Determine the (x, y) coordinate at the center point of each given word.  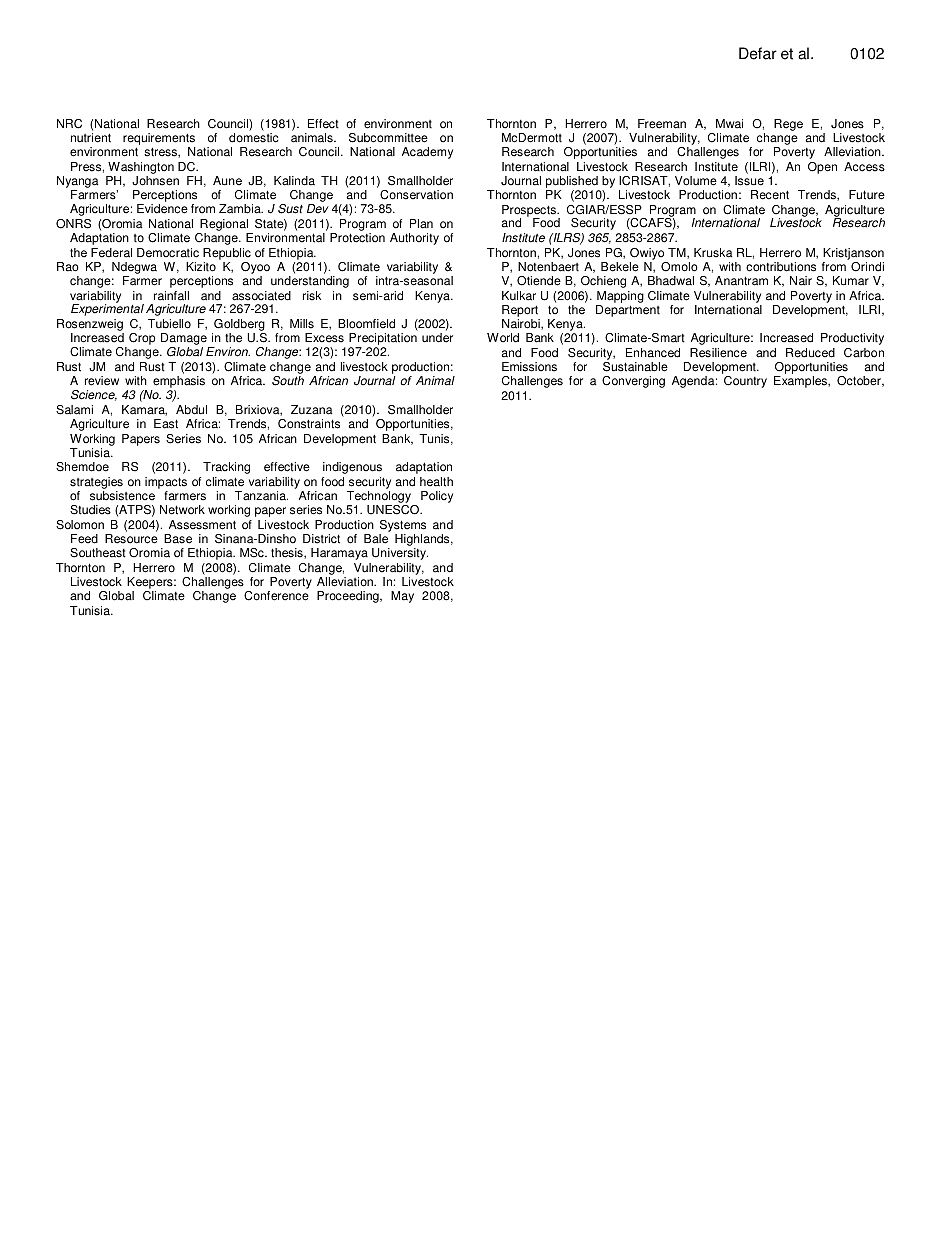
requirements (159, 139)
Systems (403, 526)
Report (520, 311)
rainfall (171, 296)
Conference (276, 596)
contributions (781, 267)
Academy (427, 153)
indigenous (352, 468)
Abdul (191, 410)
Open (822, 168)
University (400, 554)
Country (745, 382)
